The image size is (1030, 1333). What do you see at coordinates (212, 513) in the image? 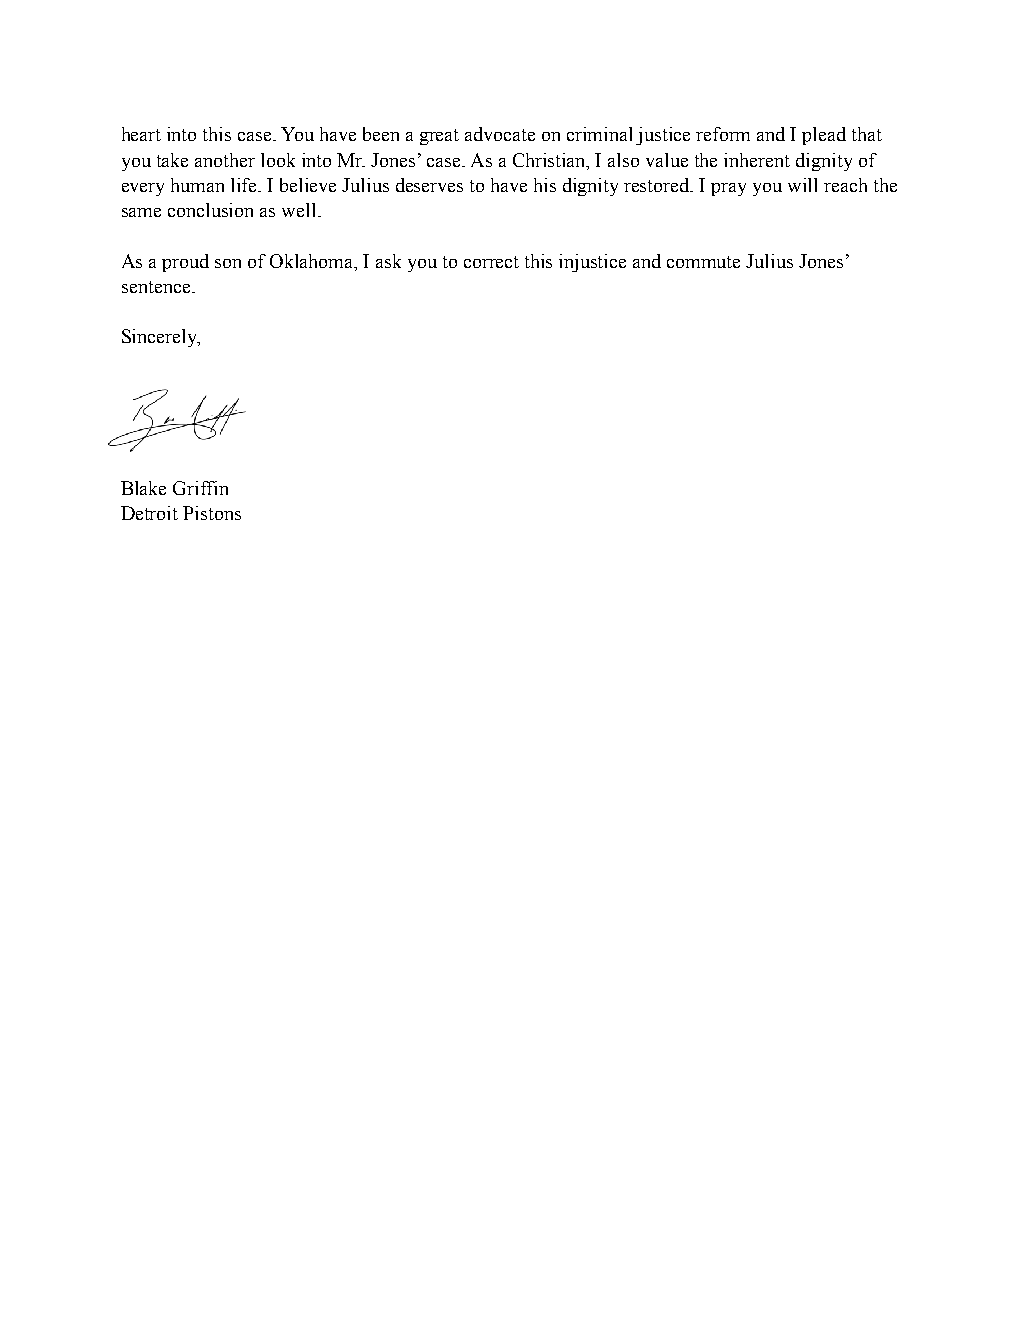
I see `Pistons` at bounding box center [212, 513].
